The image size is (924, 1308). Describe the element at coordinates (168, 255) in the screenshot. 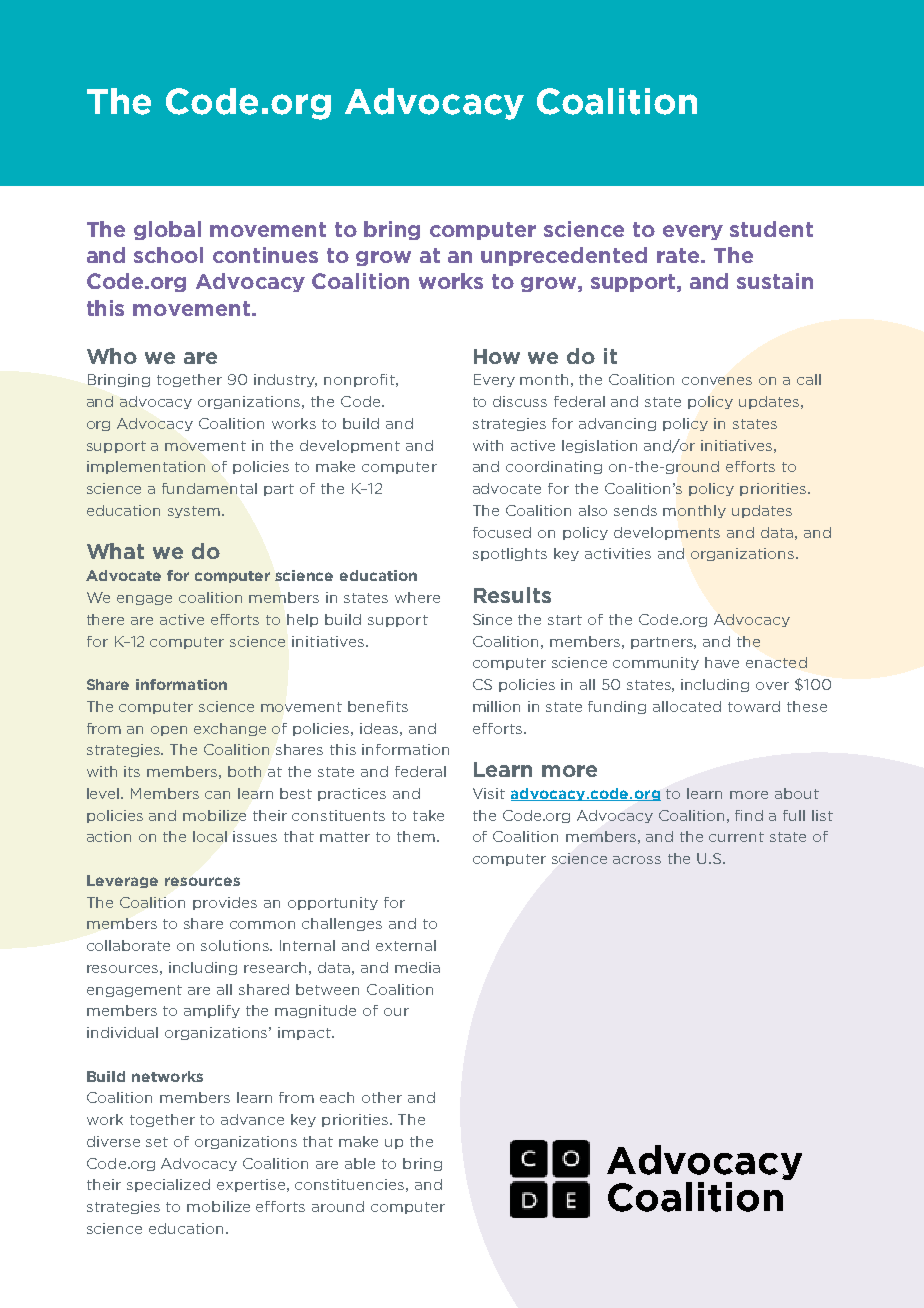

I see `school` at that location.
